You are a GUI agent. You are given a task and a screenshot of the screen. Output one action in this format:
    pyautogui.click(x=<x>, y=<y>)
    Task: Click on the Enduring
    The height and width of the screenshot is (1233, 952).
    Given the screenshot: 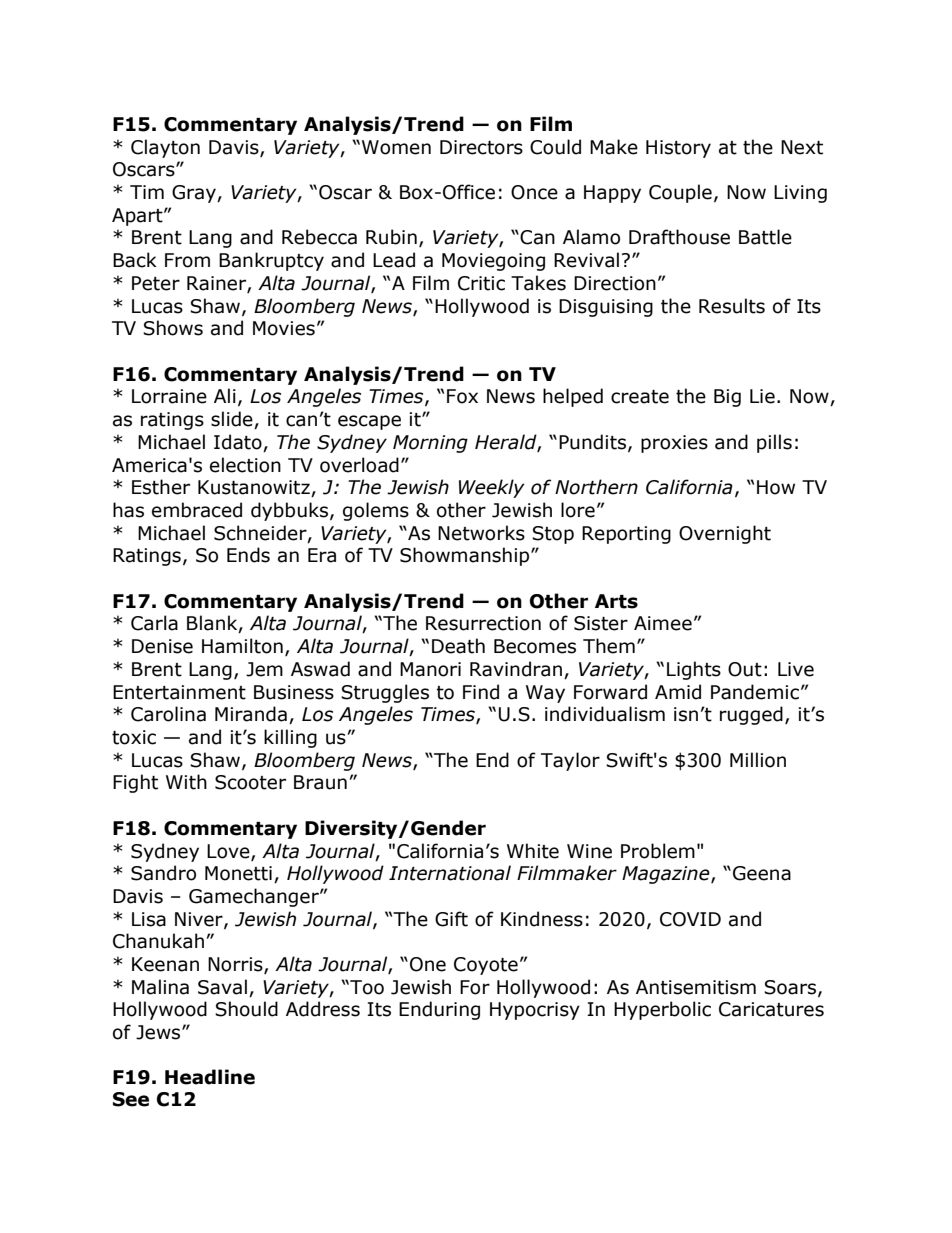 What is the action you would take?
    pyautogui.click(x=439, y=1010)
